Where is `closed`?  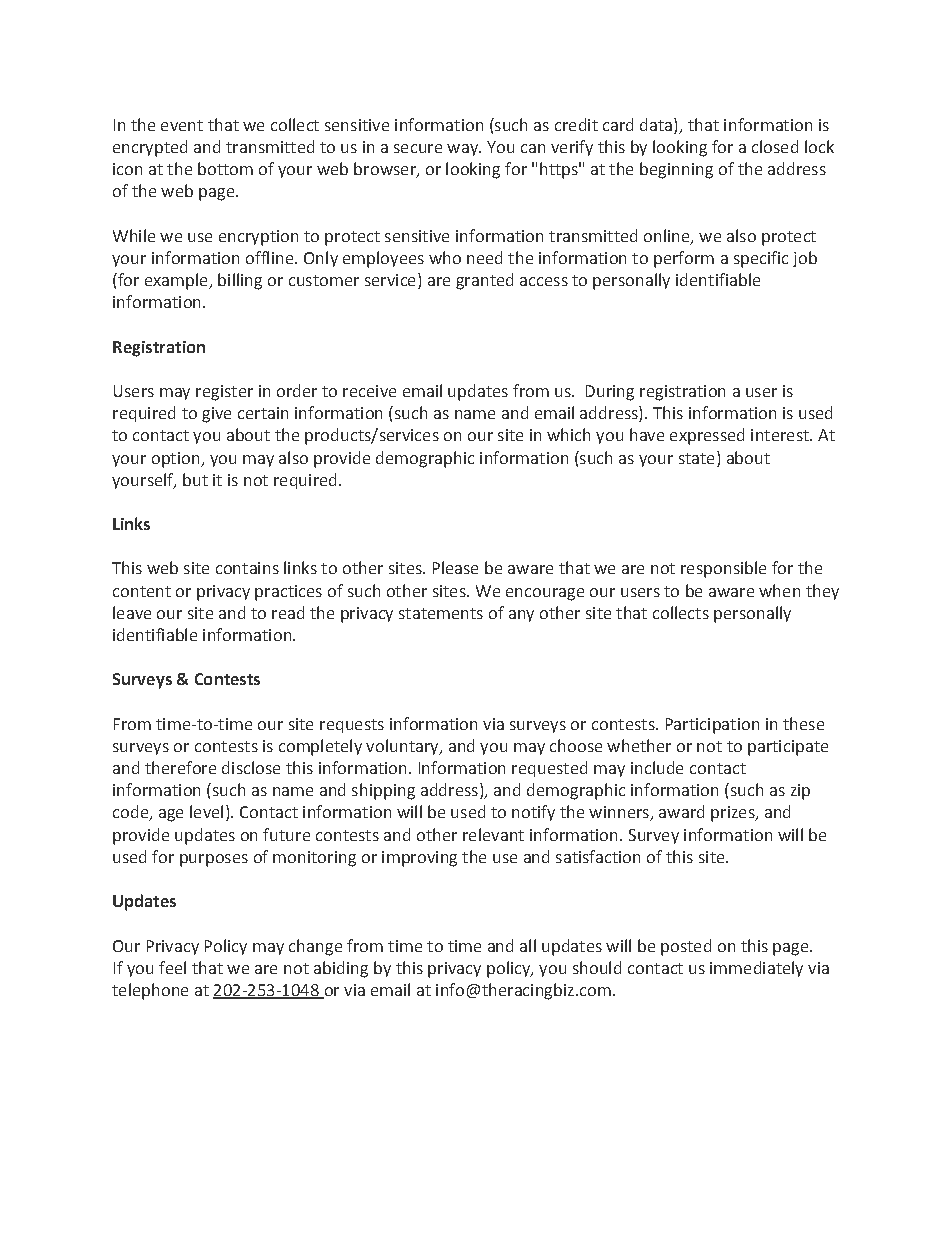 closed is located at coordinates (775, 146).
